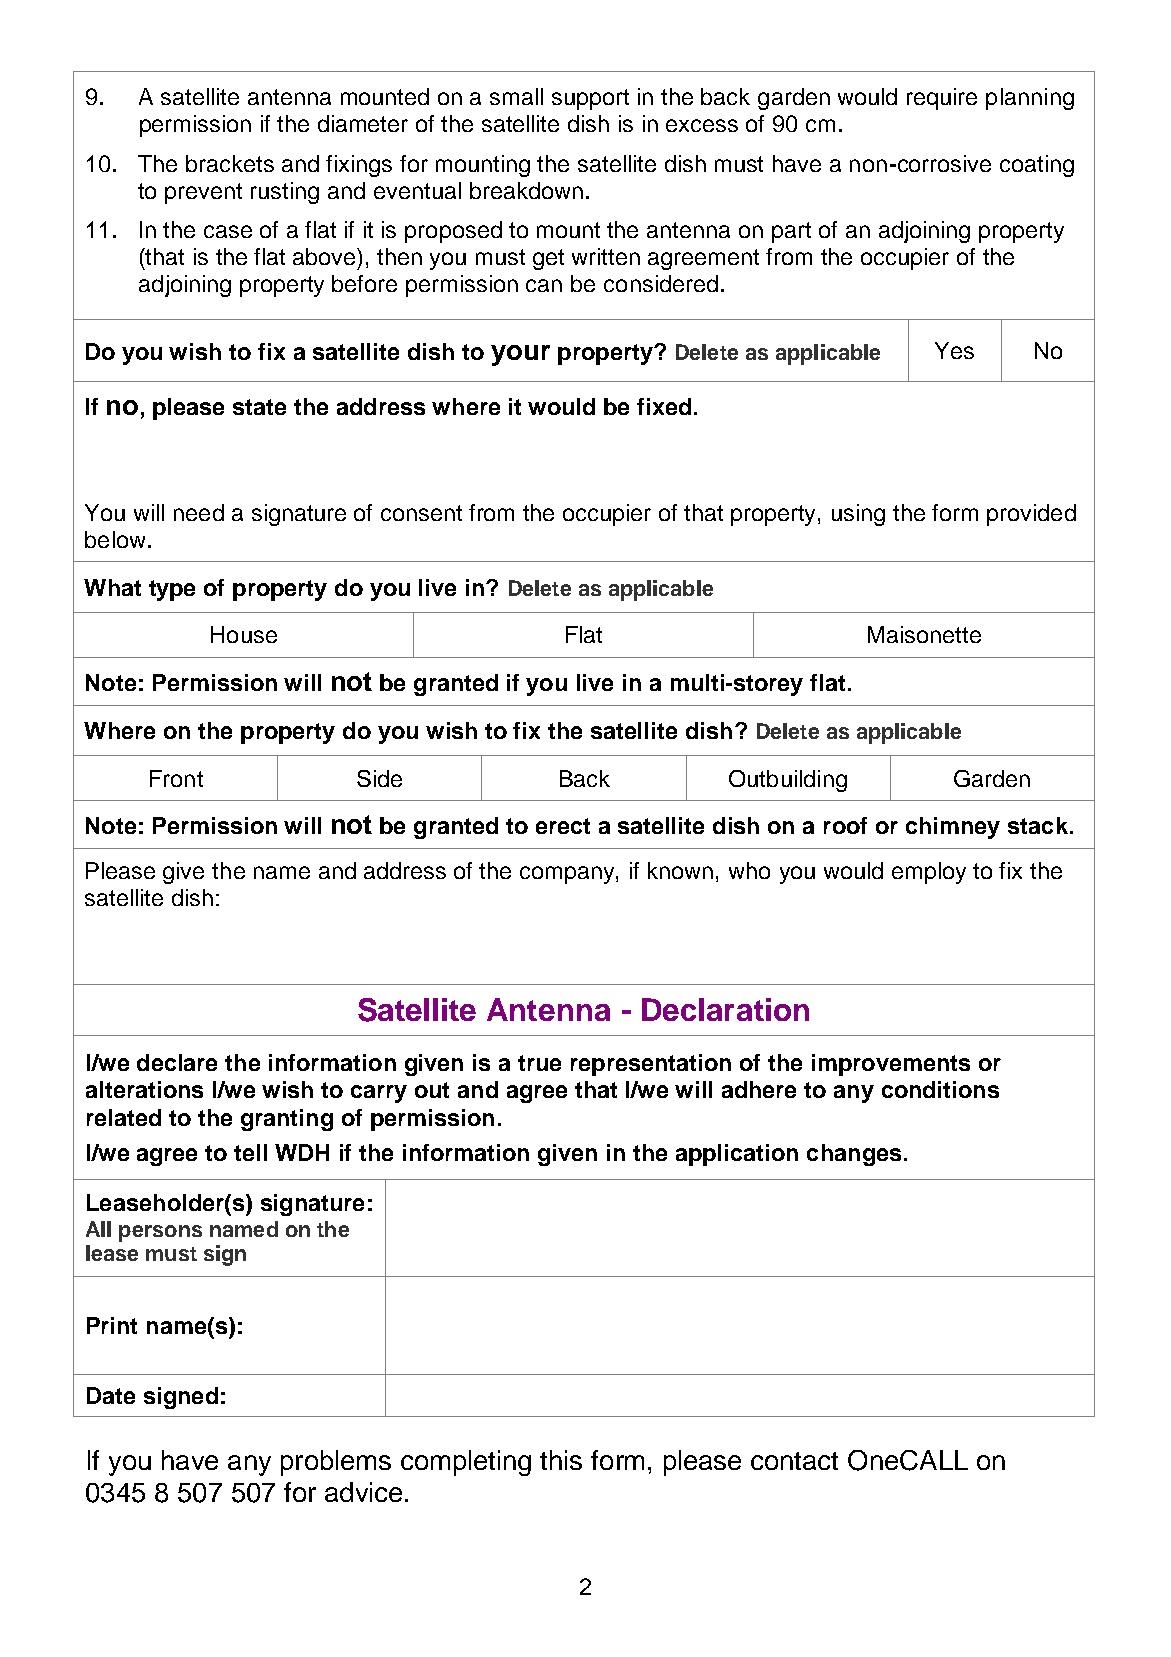 Image resolution: width=1171 pixels, height=1657 pixels. Describe the element at coordinates (203, 193) in the screenshot. I see `prevent` at that location.
